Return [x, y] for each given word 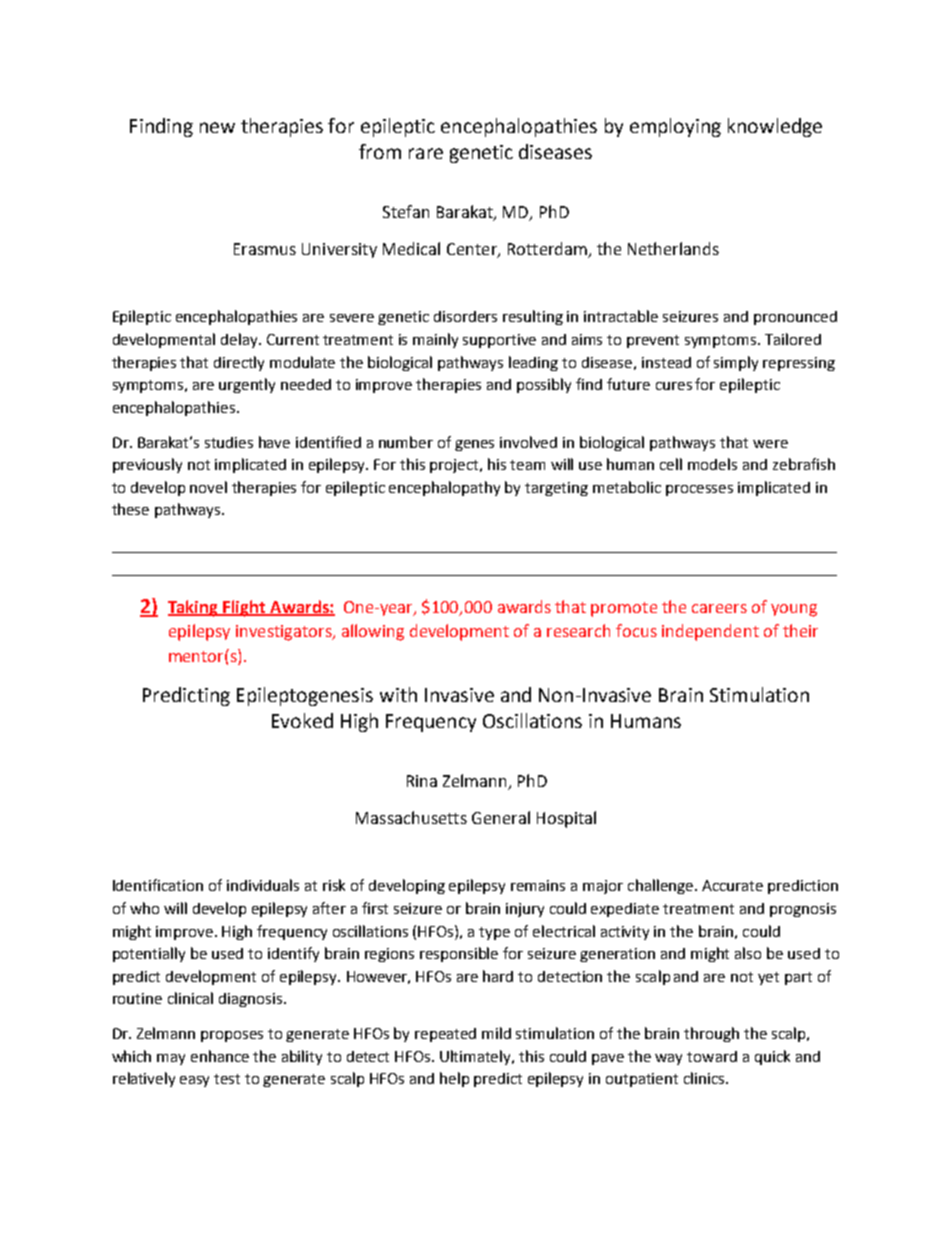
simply [736, 363]
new [217, 127]
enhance [220, 1056]
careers [719, 608]
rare [426, 153]
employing [675, 127]
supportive [499, 341]
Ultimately [477, 1057]
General [501, 817]
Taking [194, 608]
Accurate [732, 885]
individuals [263, 885]
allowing [373, 632]
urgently [247, 385]
